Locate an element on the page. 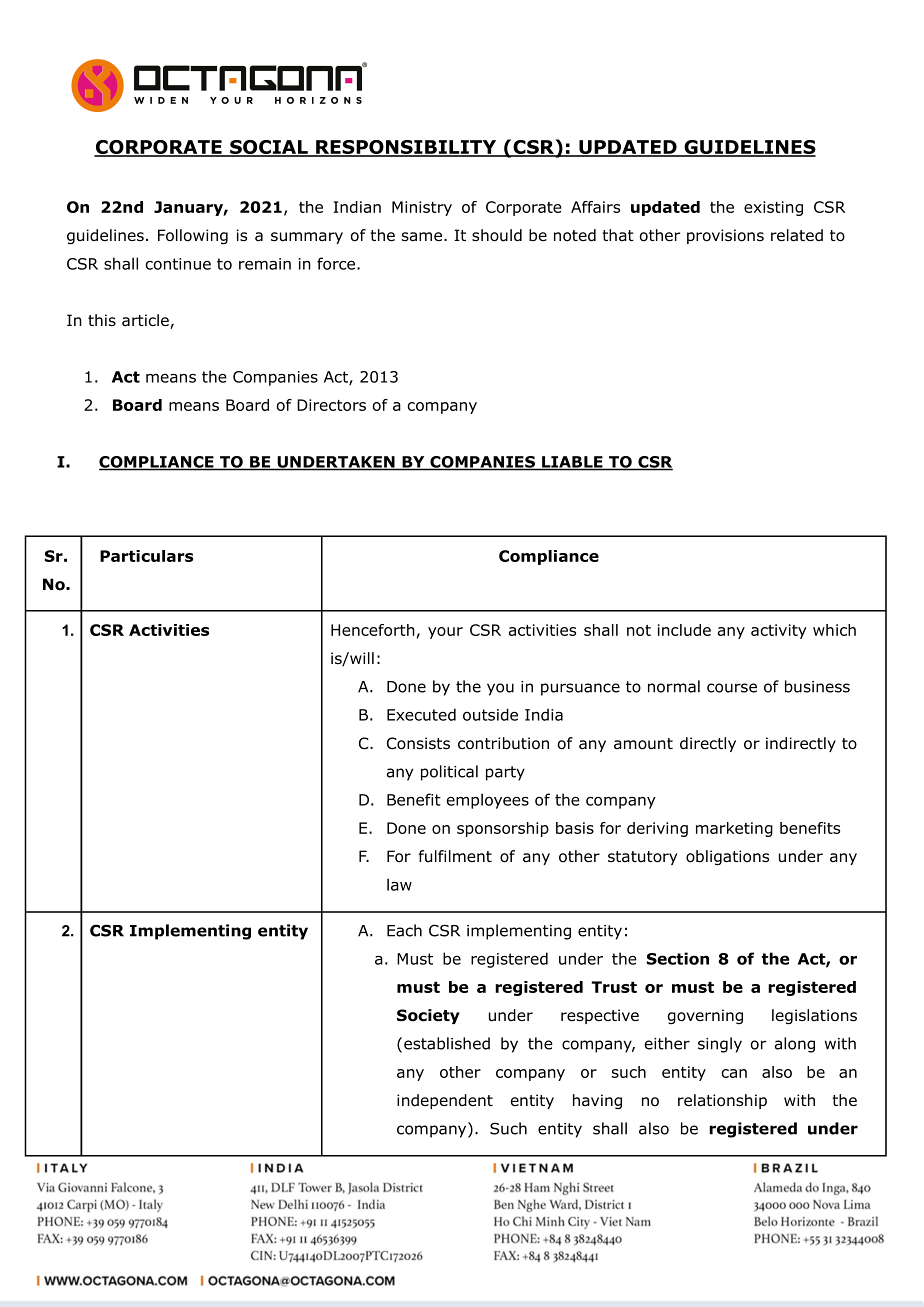 The image size is (924, 1307). obligations is located at coordinates (727, 858).
